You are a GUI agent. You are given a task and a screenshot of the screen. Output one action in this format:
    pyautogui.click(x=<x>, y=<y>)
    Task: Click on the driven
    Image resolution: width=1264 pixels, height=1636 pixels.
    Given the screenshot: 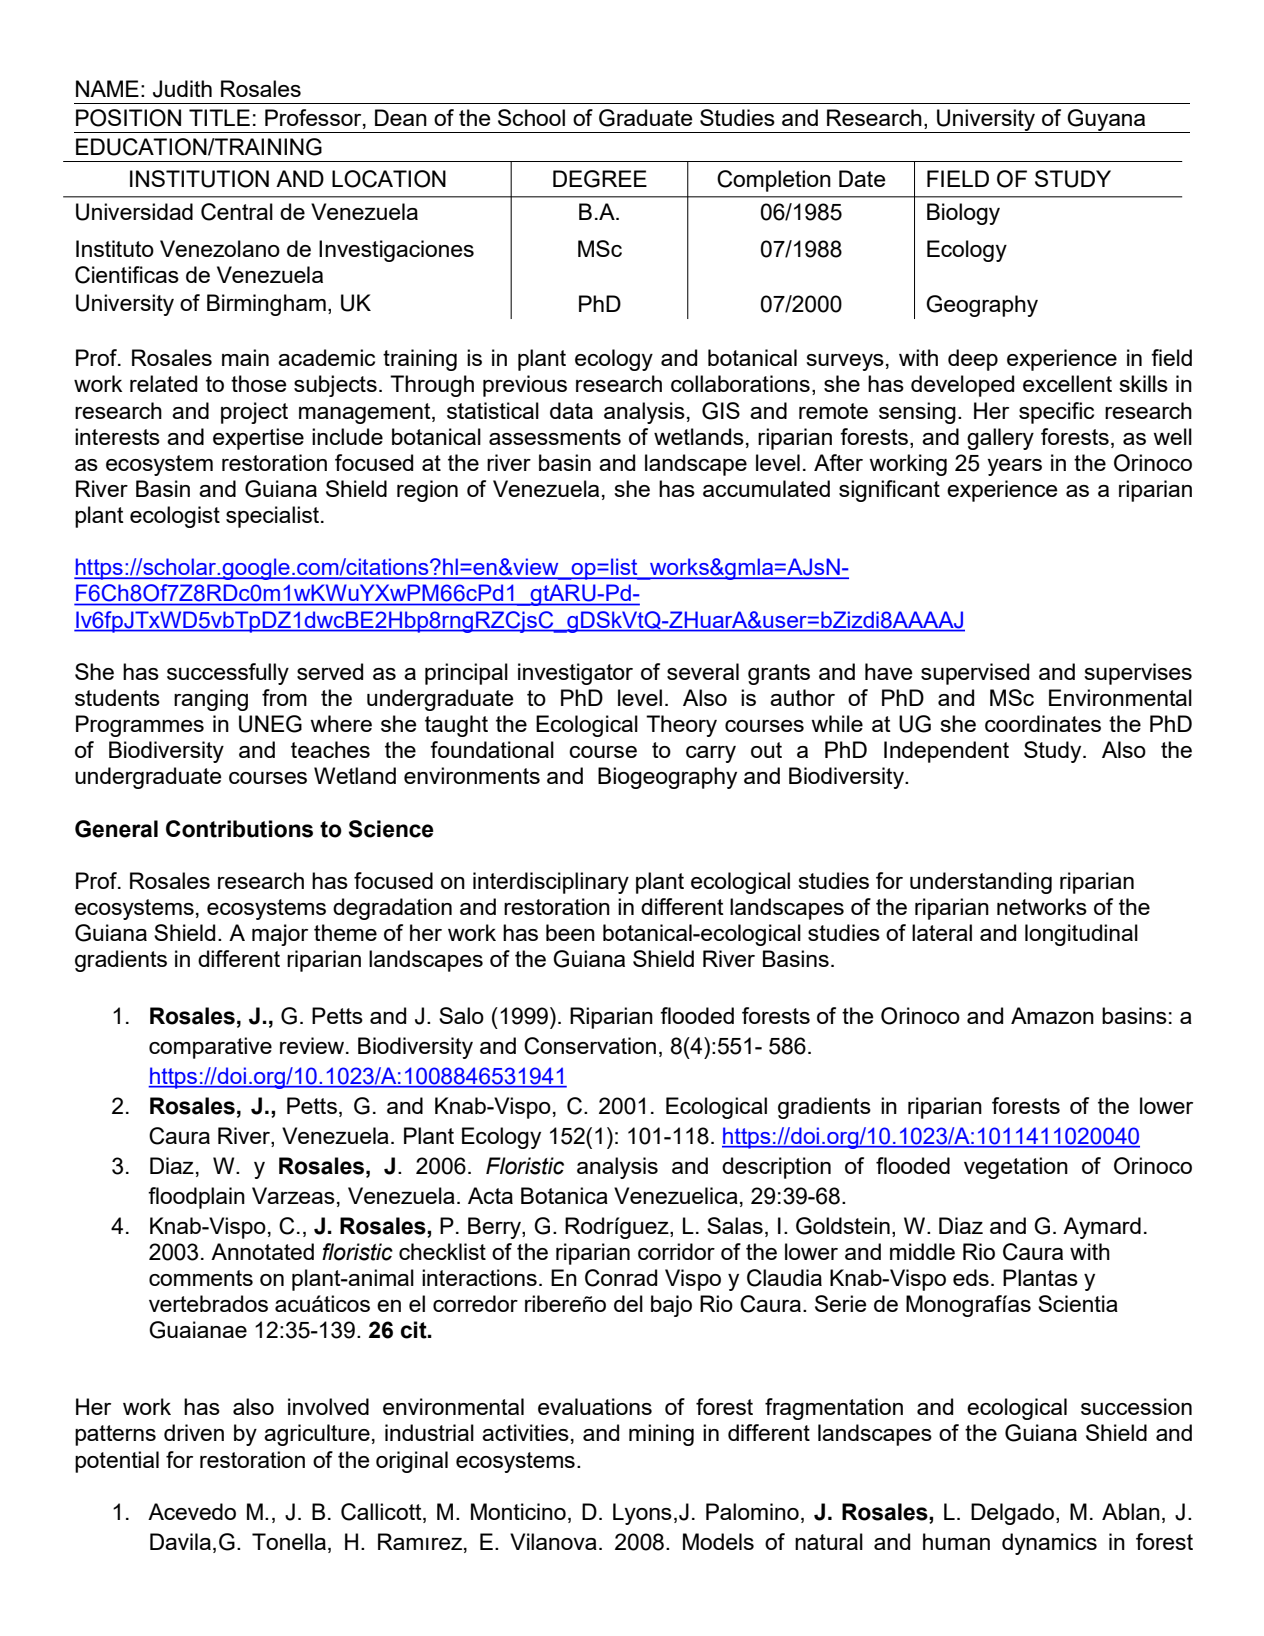 What is the action you would take?
    pyautogui.click(x=194, y=1432)
